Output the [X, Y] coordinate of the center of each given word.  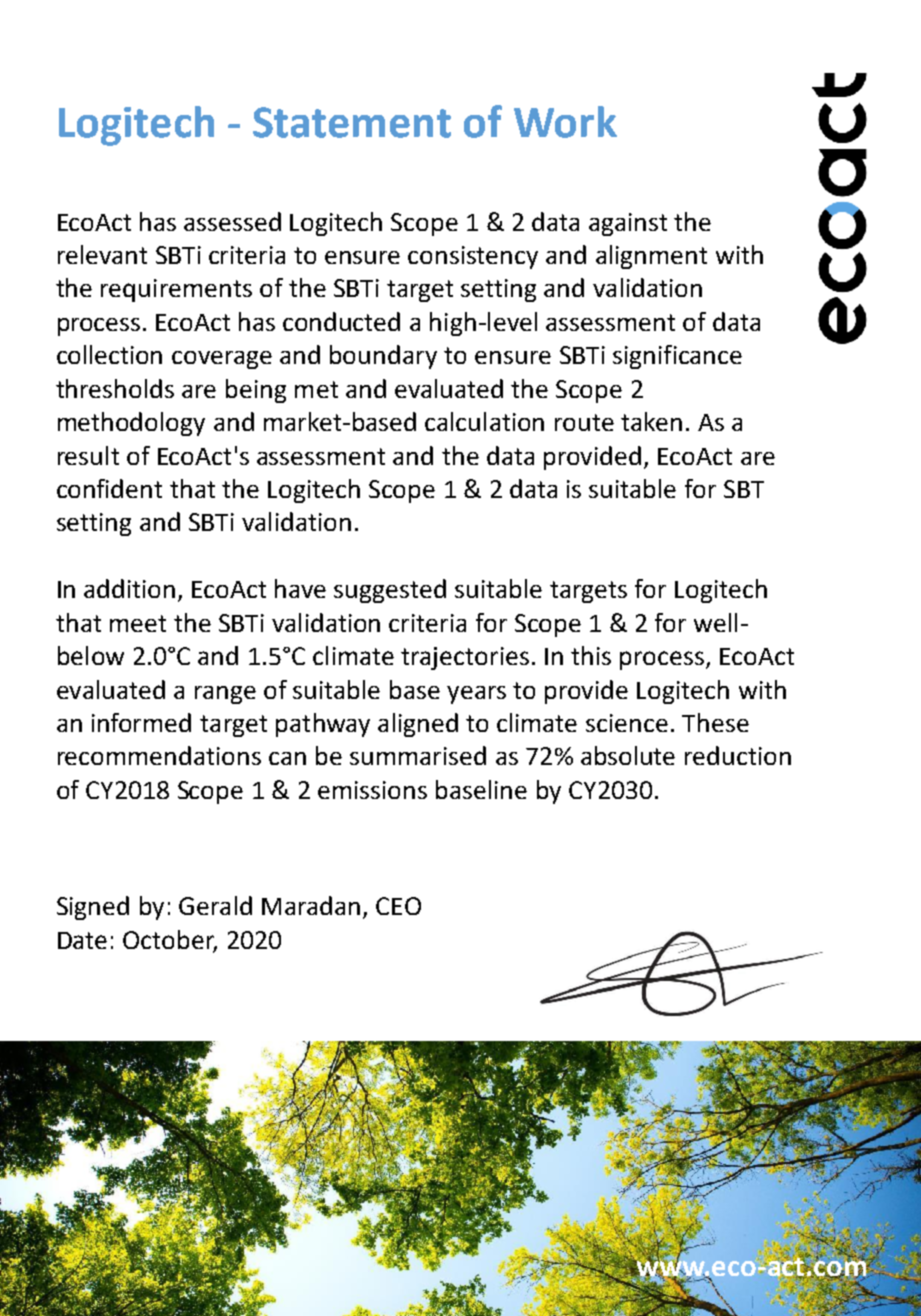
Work [565, 122]
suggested [390, 591]
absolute [628, 755]
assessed [232, 221]
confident [109, 488]
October [170, 940]
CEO [398, 906]
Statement [352, 122]
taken [651, 421]
